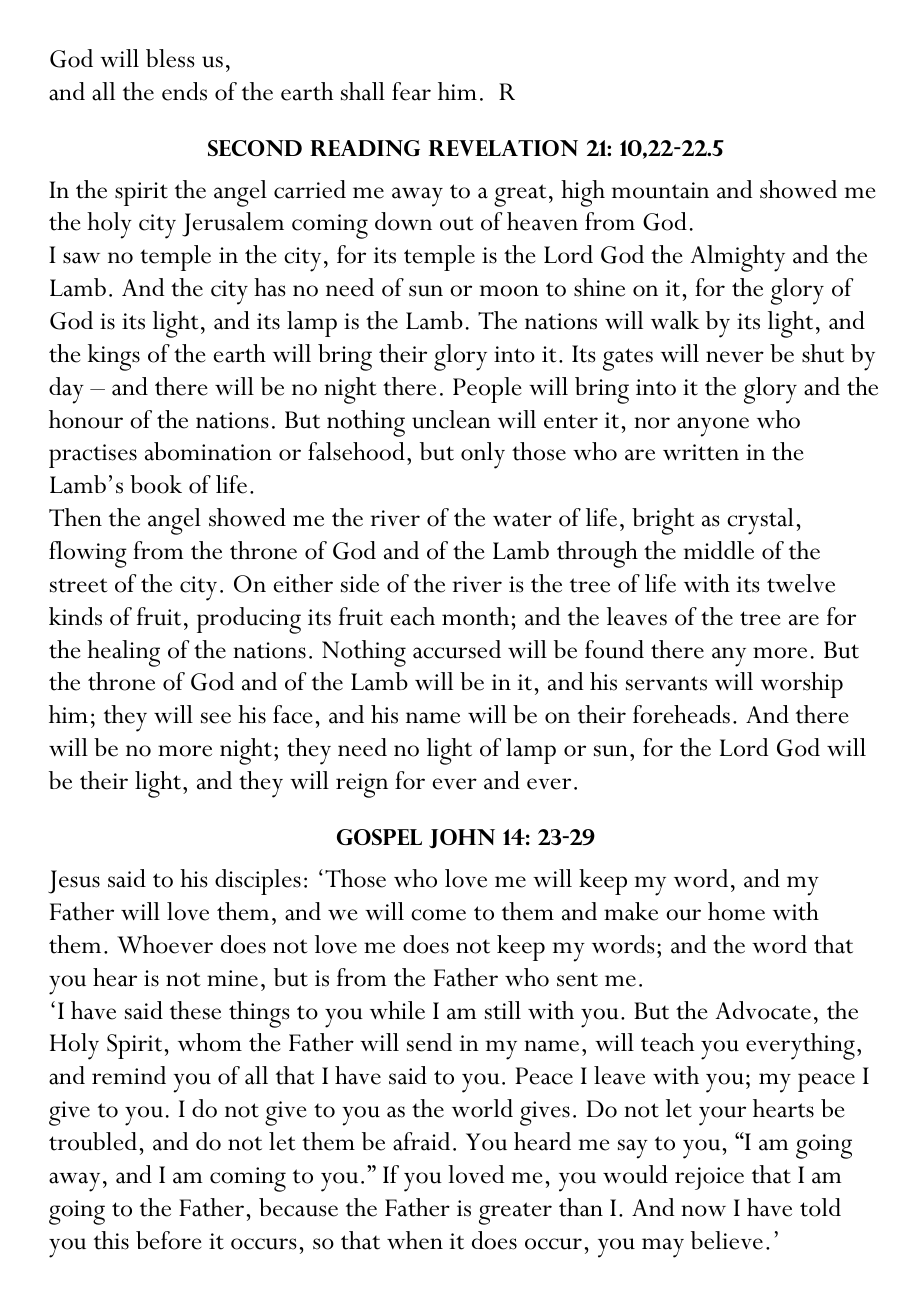 The height and width of the screenshot is (1313, 924). What do you see at coordinates (660, 190) in the screenshot?
I see `mountain` at bounding box center [660, 190].
